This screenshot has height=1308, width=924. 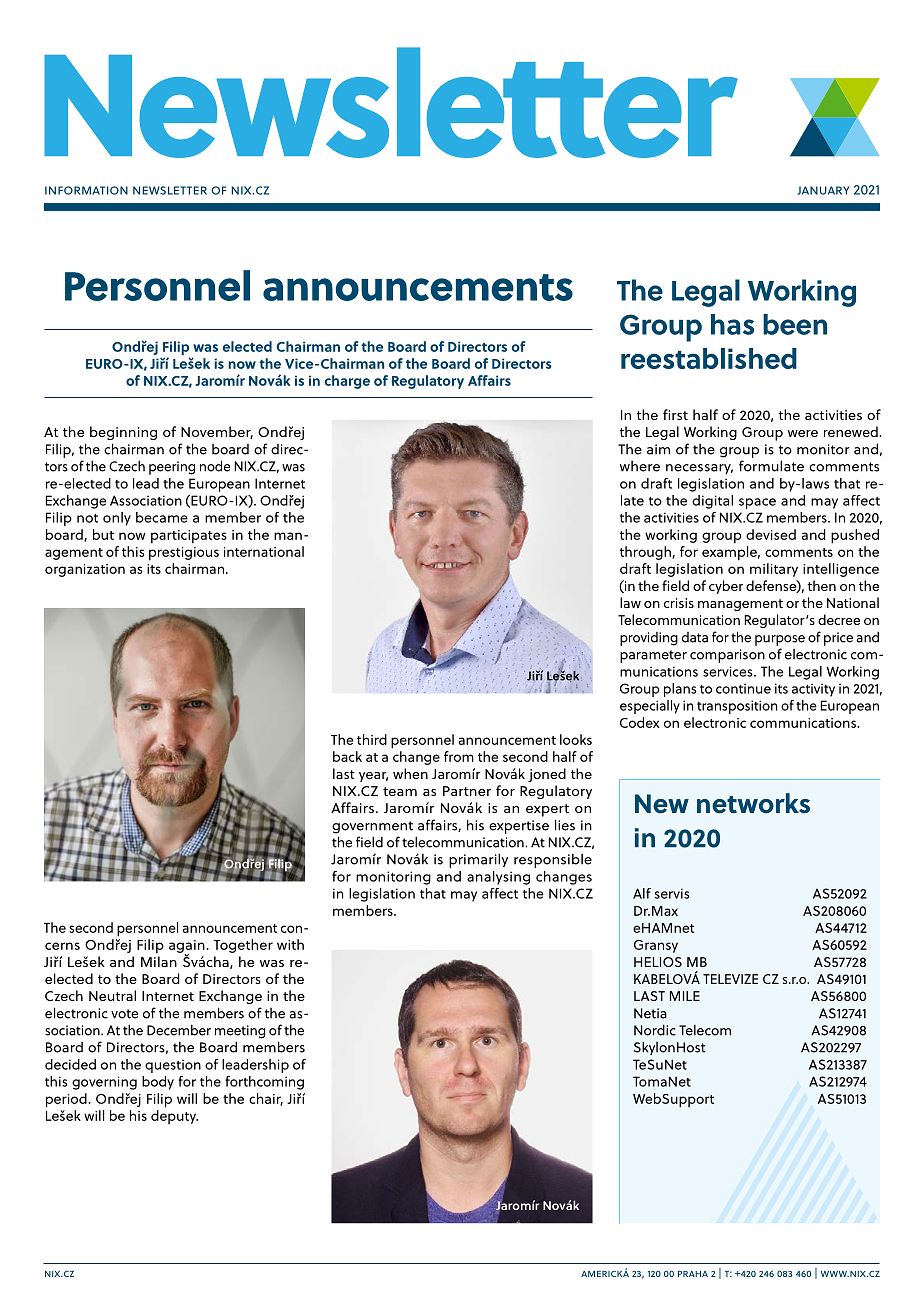 What do you see at coordinates (174, 1117) in the screenshot?
I see `deputy` at bounding box center [174, 1117].
